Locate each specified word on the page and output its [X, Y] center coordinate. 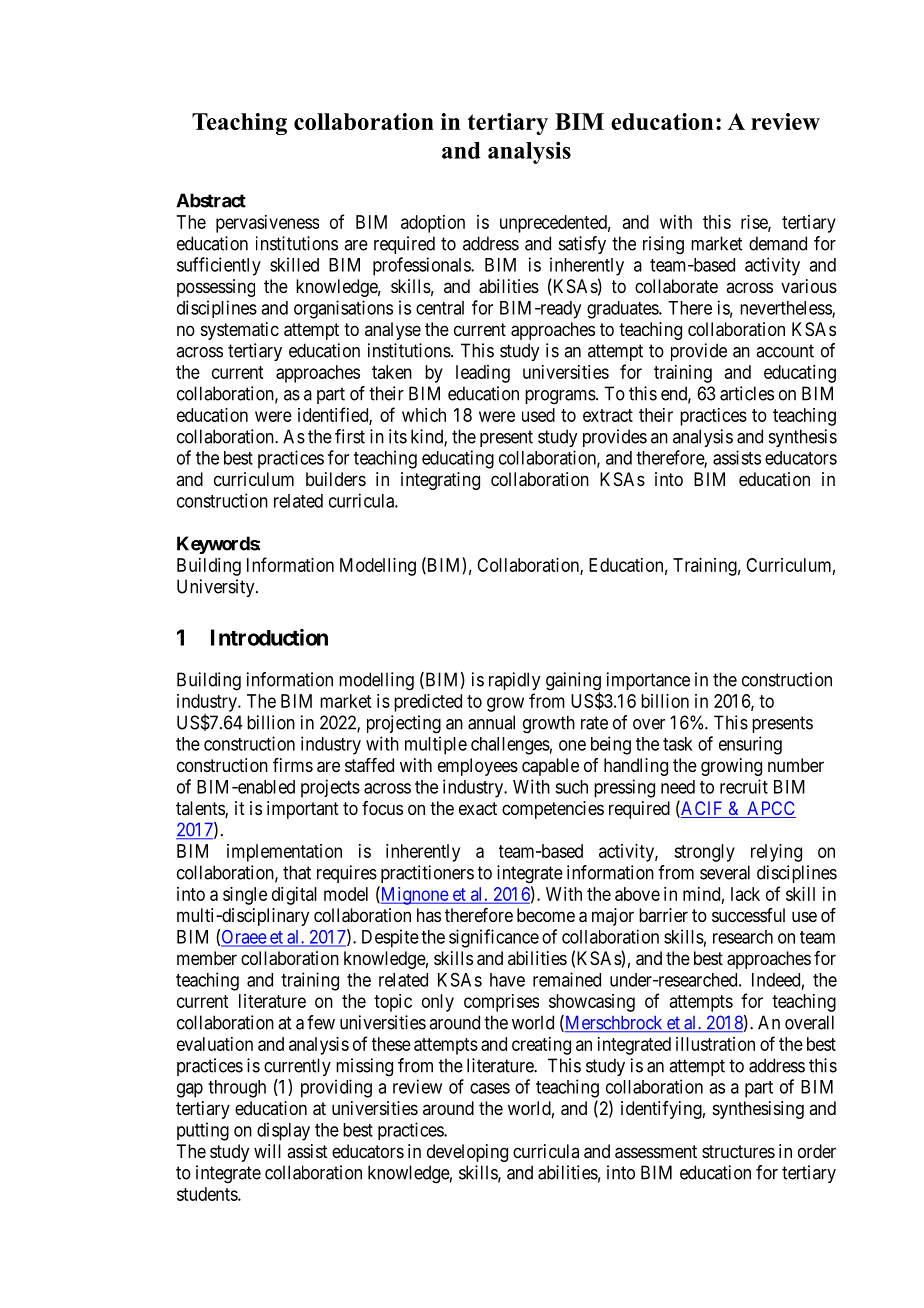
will [267, 1151]
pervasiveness [267, 224]
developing [467, 1153]
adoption [433, 224]
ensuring [750, 745]
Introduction [269, 637]
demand [778, 243]
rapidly [514, 681]
